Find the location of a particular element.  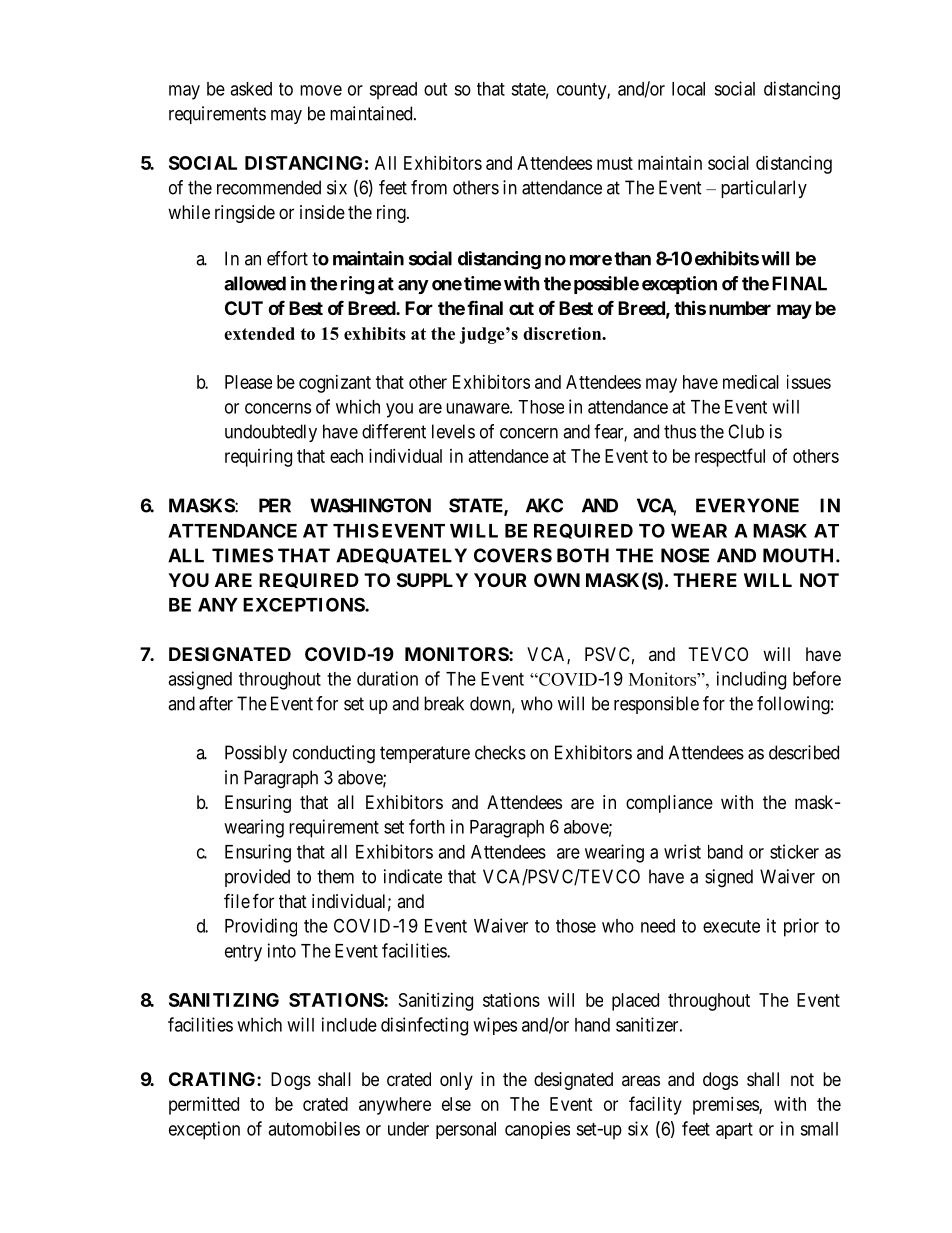

premises is located at coordinates (726, 1106).
